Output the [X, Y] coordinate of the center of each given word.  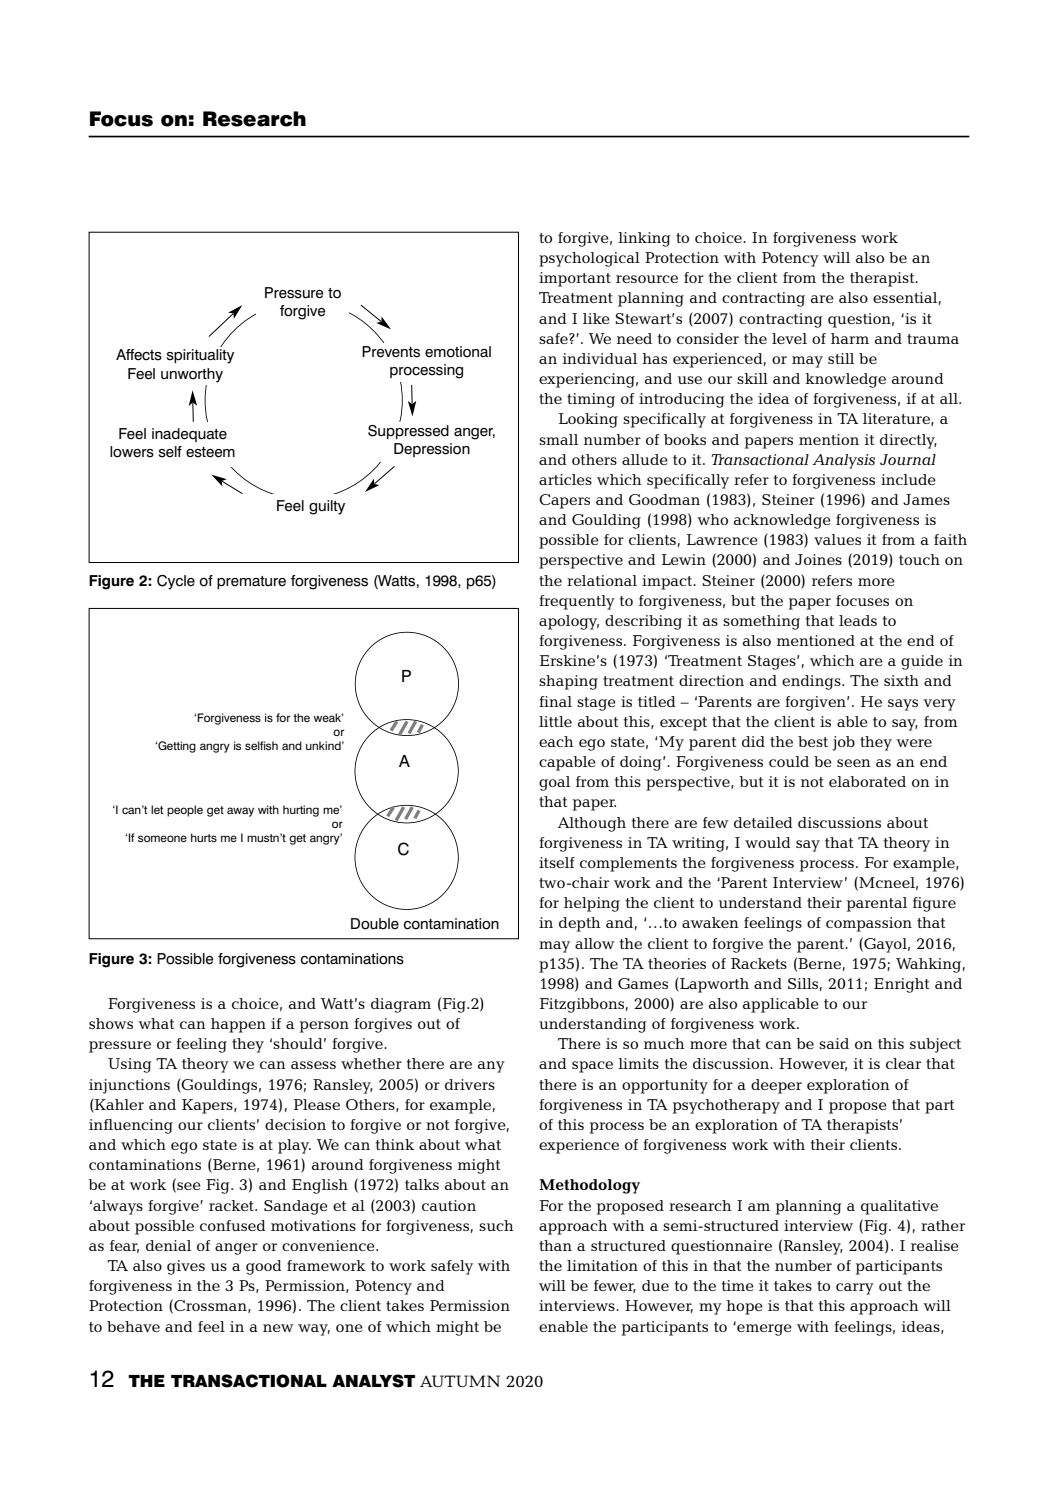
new [278, 1328]
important [575, 279]
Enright [901, 985]
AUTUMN [460, 1381]
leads [858, 620]
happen [238, 1025]
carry [855, 1289]
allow [595, 943]
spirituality [200, 356]
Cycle [176, 582]
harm [850, 338]
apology [569, 622]
